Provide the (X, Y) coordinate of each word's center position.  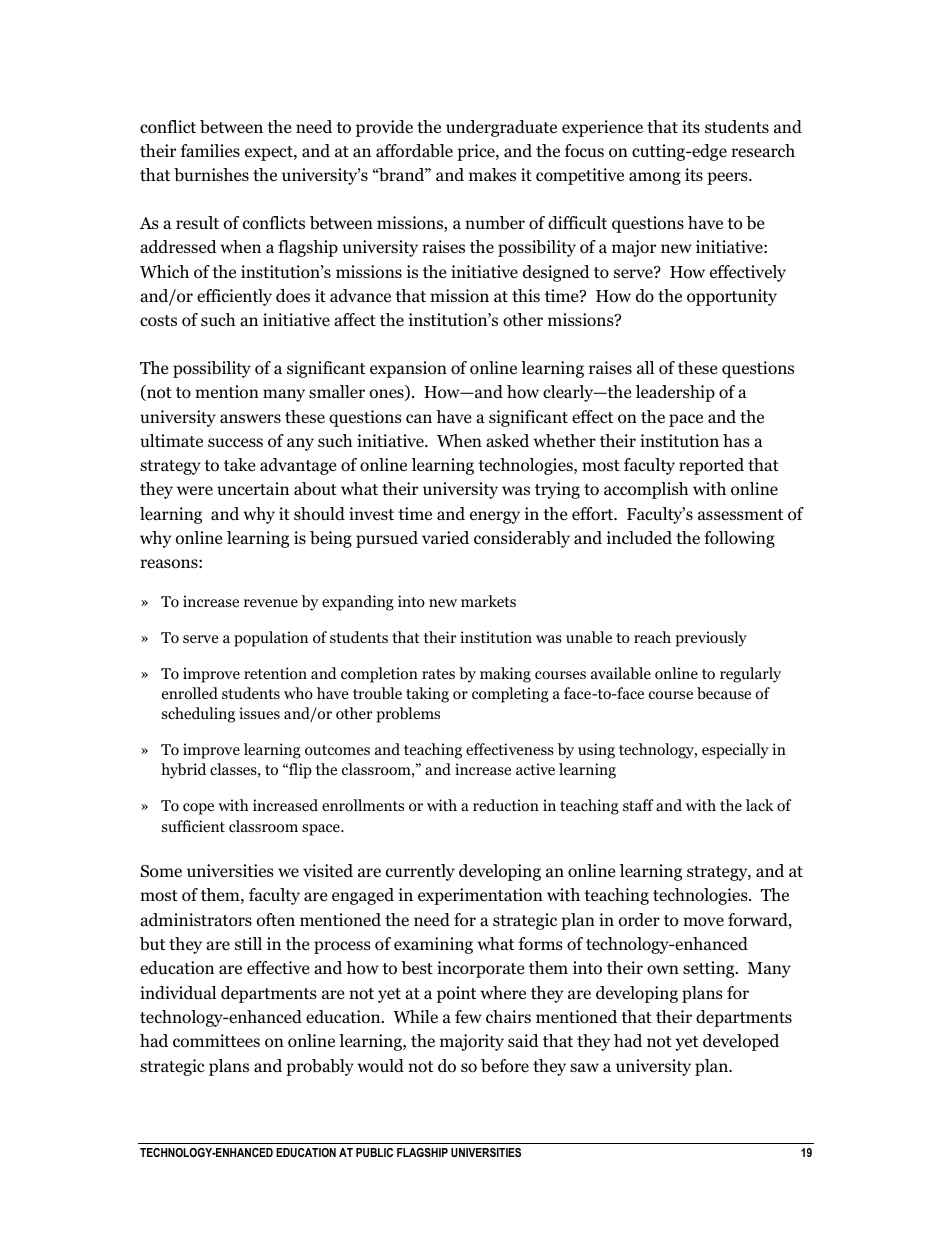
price (477, 152)
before (505, 1066)
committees (216, 1041)
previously (711, 639)
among (655, 178)
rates (438, 674)
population (271, 639)
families (210, 150)
